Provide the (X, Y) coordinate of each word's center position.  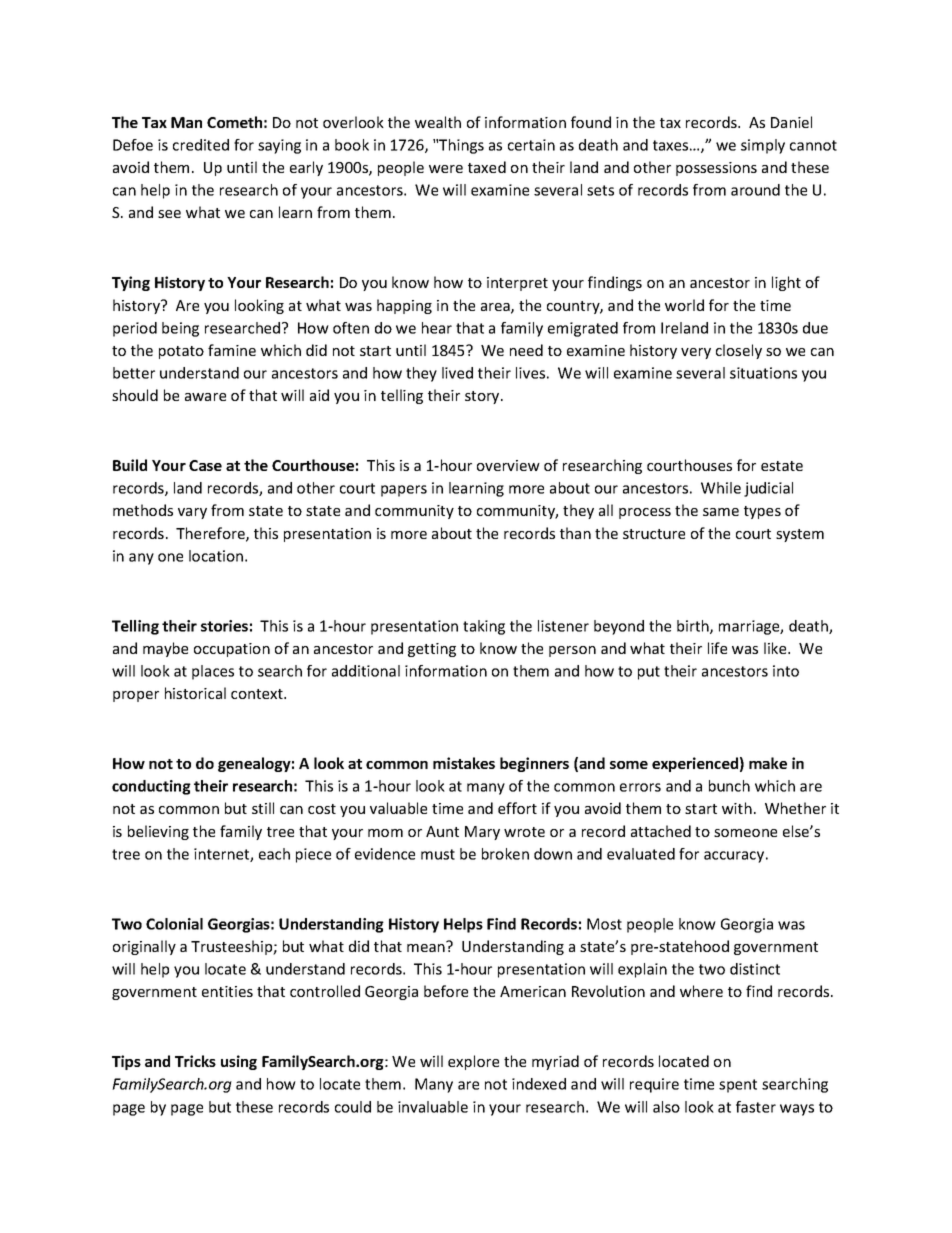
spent (738, 1086)
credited (201, 145)
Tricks (195, 1061)
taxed (487, 167)
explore (473, 1062)
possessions (716, 169)
